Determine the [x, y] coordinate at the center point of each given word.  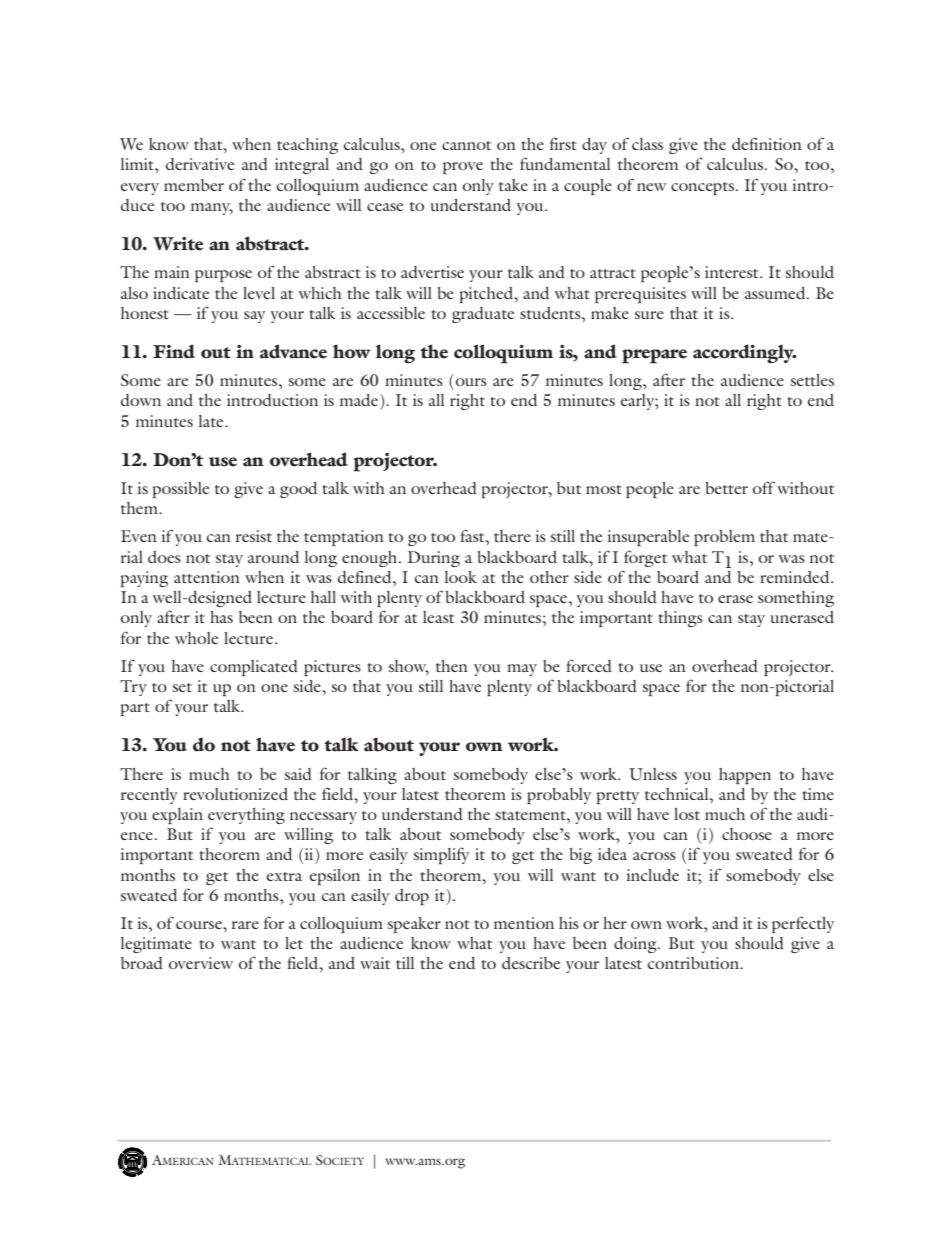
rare [245, 925]
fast [473, 535]
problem [724, 538]
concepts [702, 188]
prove [463, 168]
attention [207, 577]
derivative [200, 164]
